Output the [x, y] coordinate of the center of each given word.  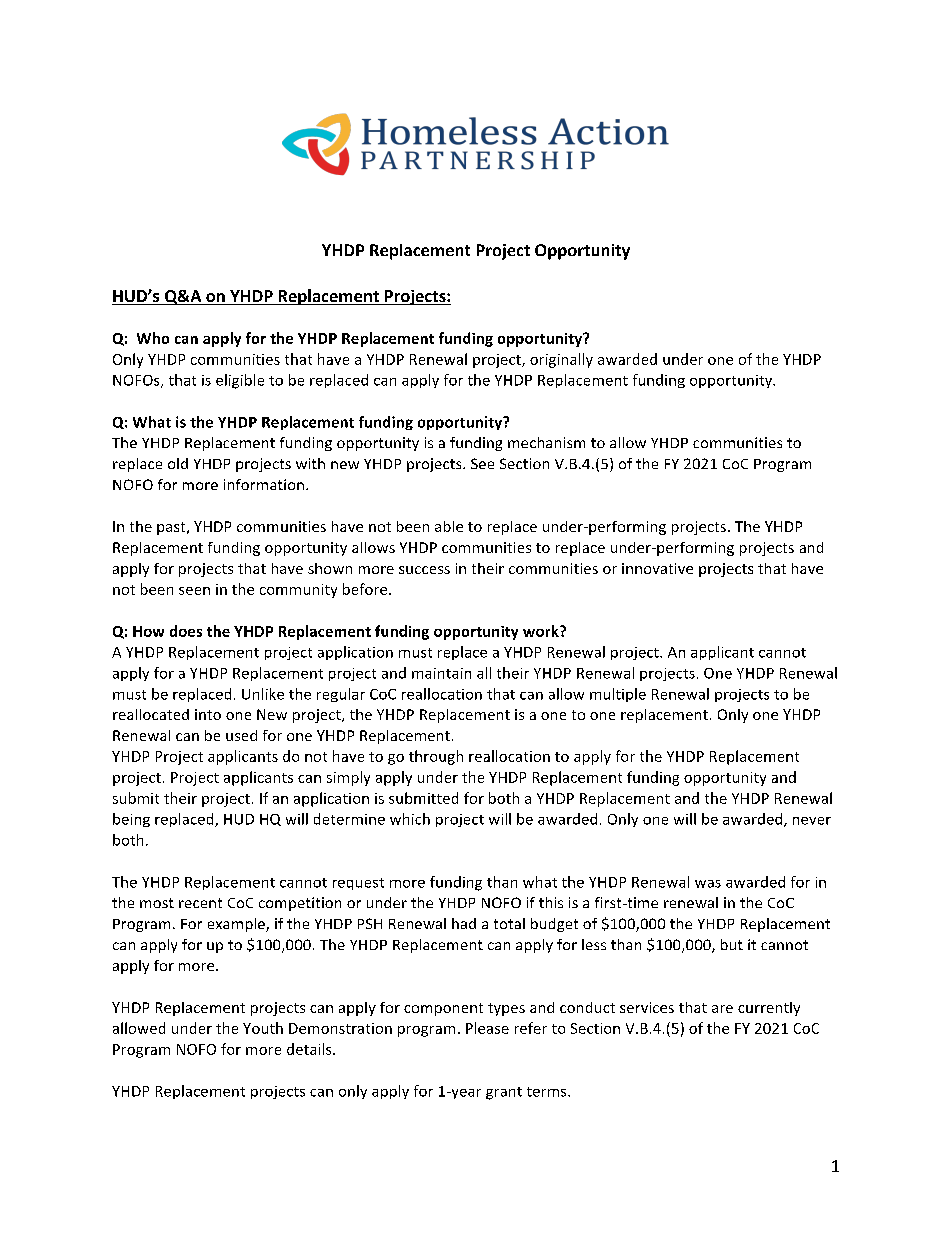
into [208, 714]
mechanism [546, 442]
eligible [240, 381]
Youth [263, 1028]
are [722, 1009]
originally [561, 360]
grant [504, 1093]
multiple [618, 695]
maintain [441, 673]
